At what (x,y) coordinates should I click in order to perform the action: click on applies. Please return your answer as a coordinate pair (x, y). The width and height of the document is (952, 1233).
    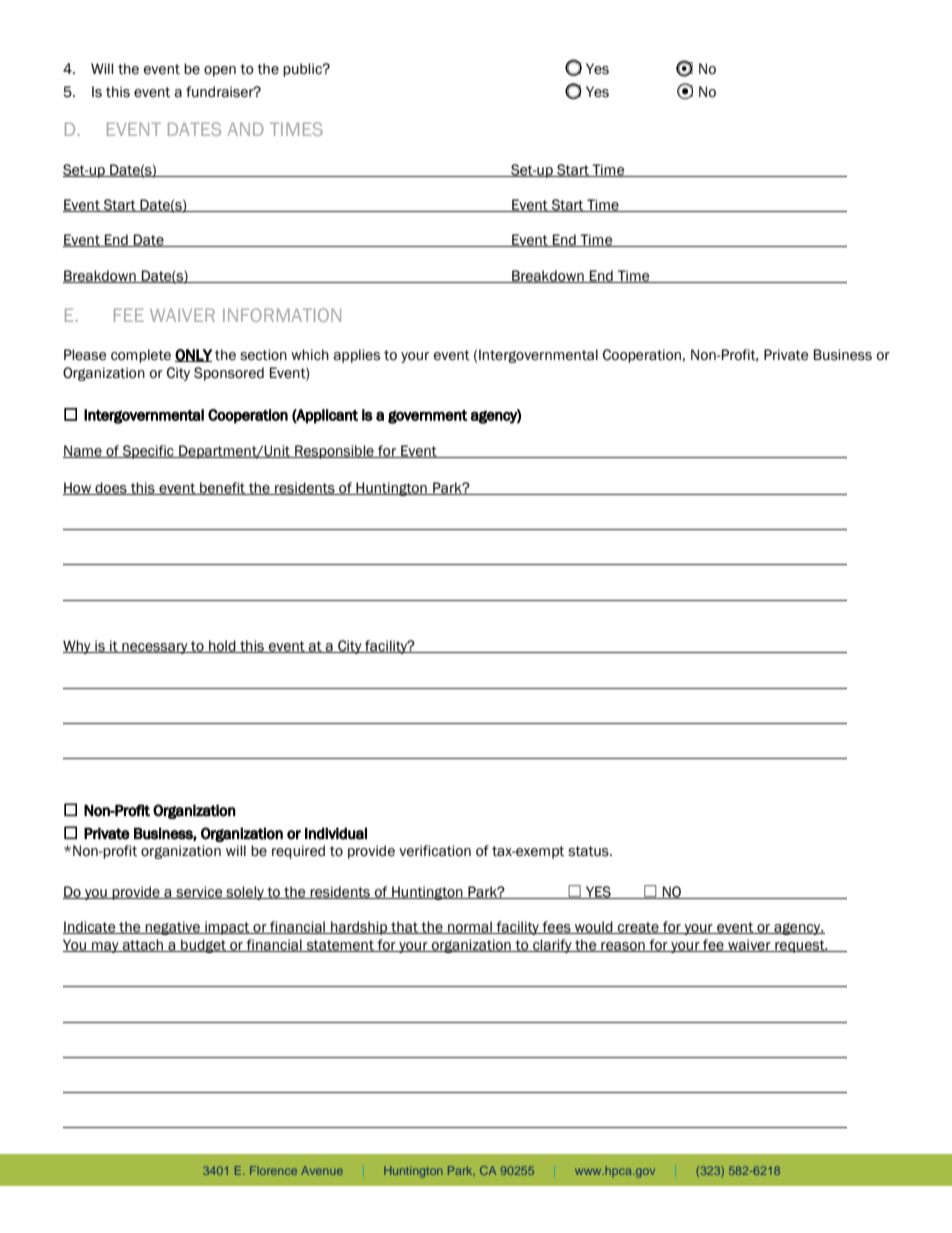
    Looking at the image, I should click on (356, 356).
